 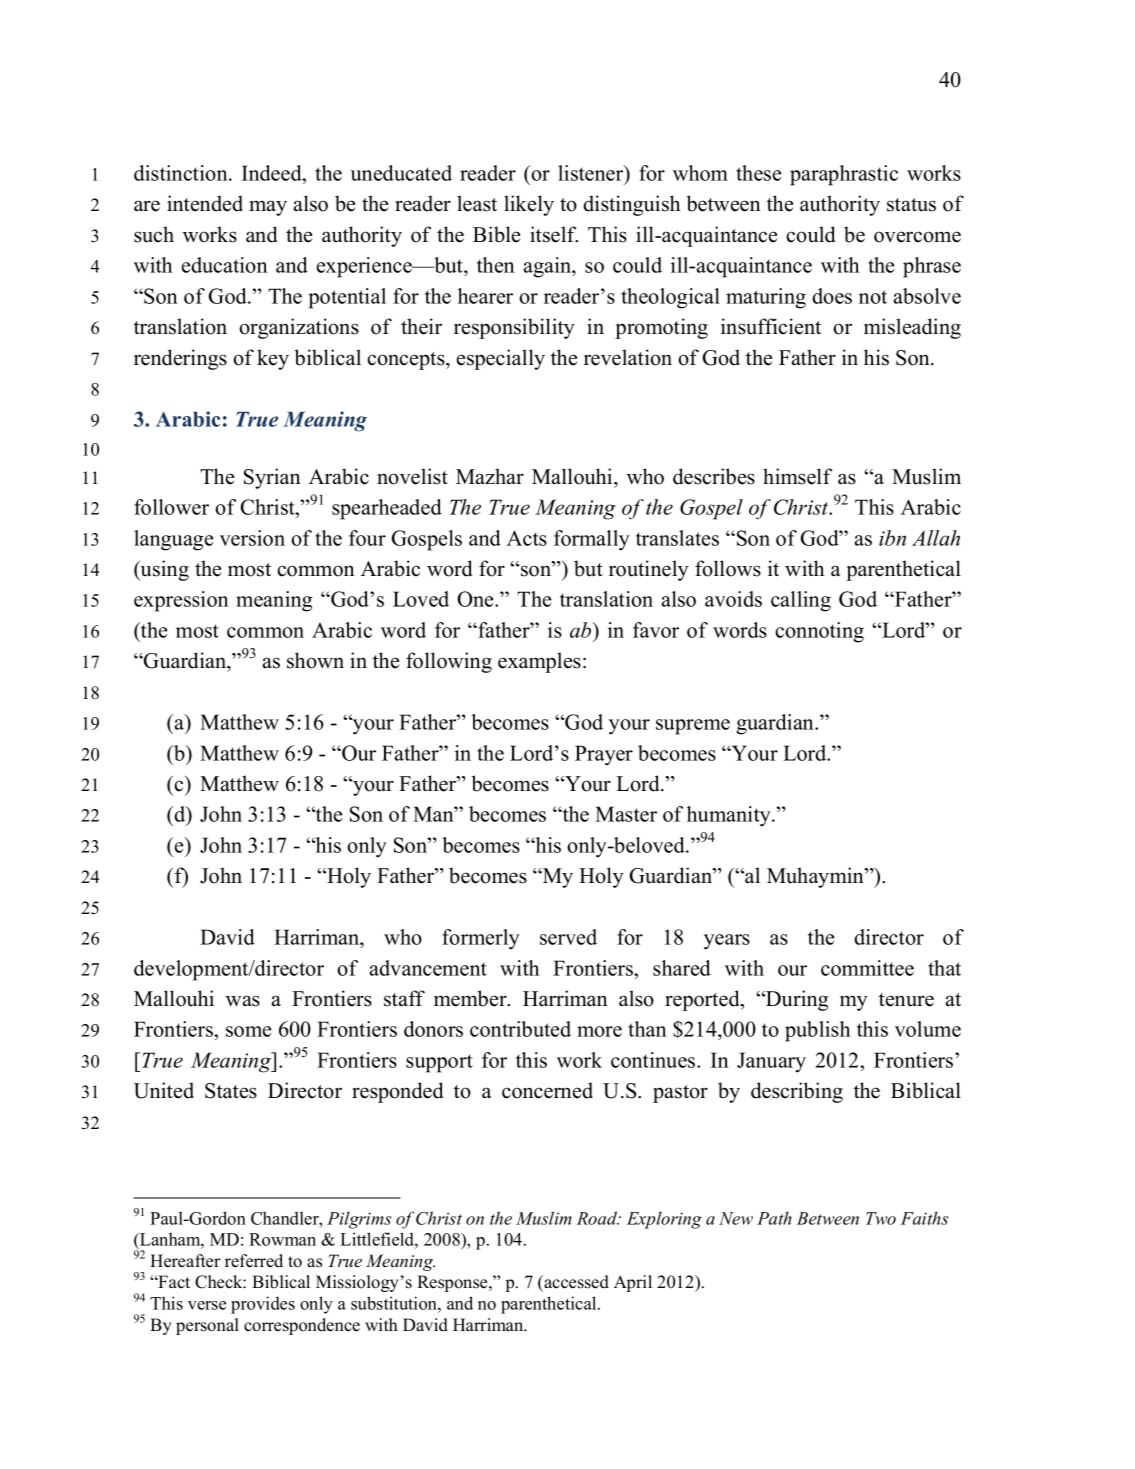 I want to click on committee, so click(x=867, y=968).
